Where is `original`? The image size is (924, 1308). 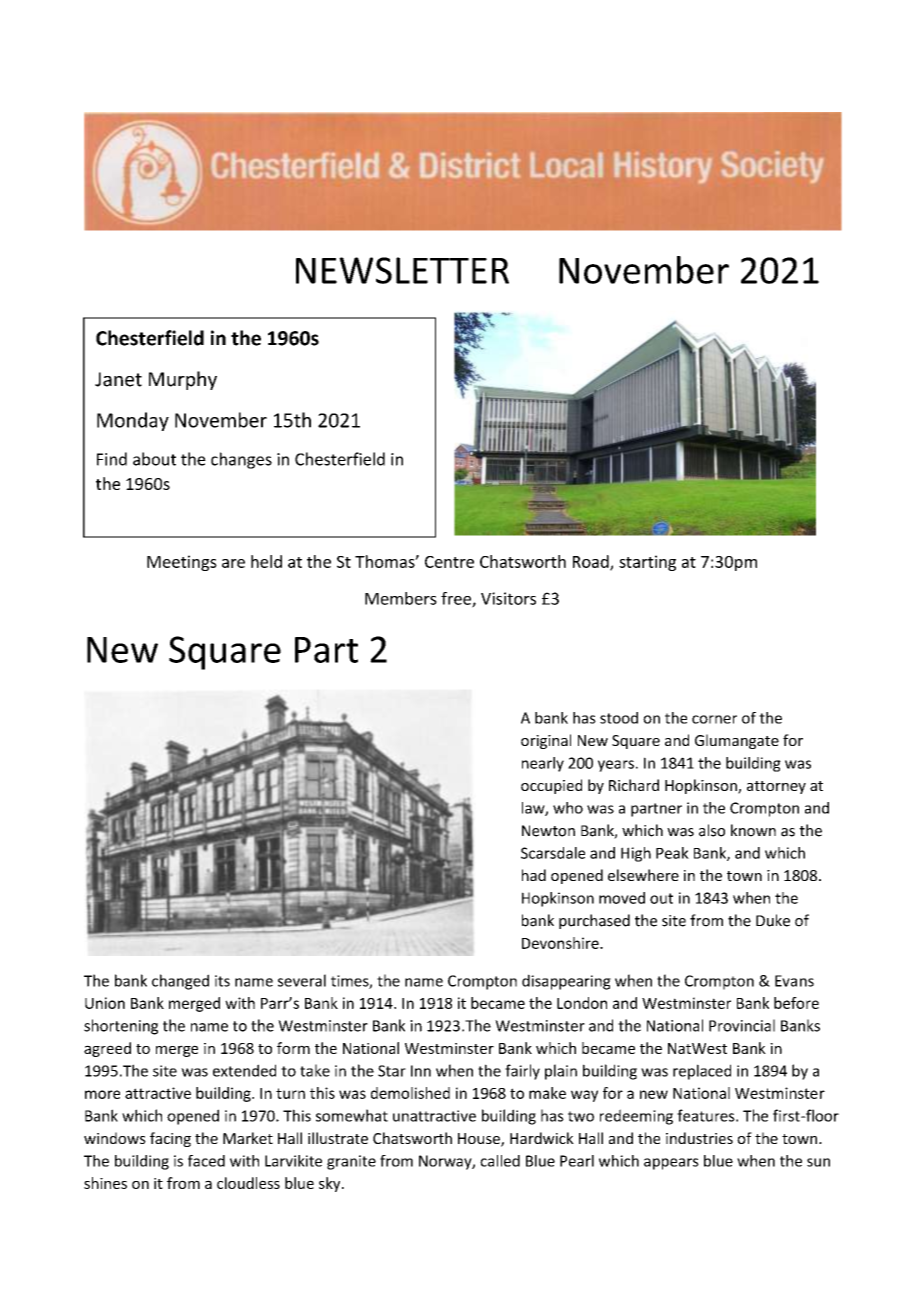 original is located at coordinates (546, 741).
